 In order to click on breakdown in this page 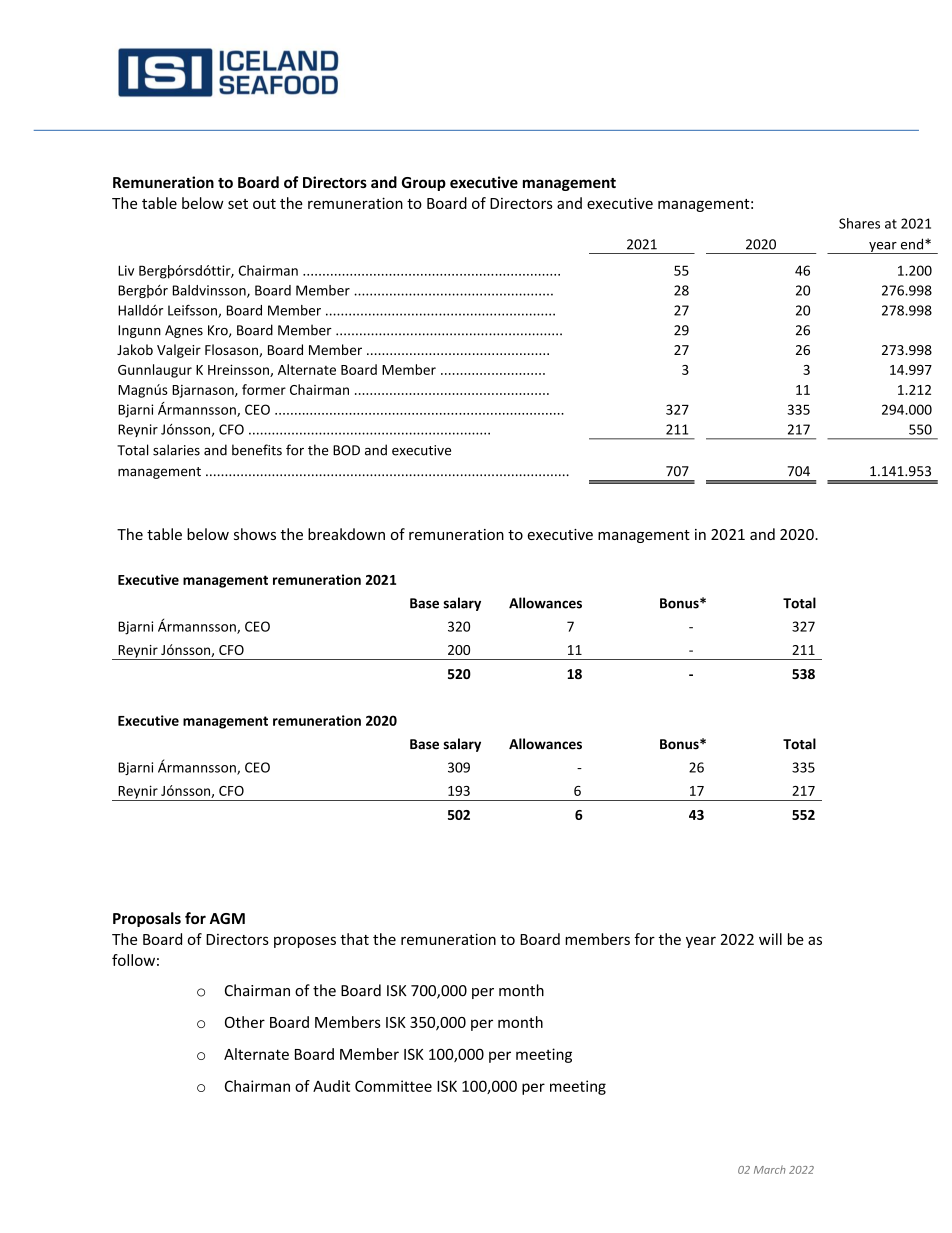, I will do `click(346, 534)`.
